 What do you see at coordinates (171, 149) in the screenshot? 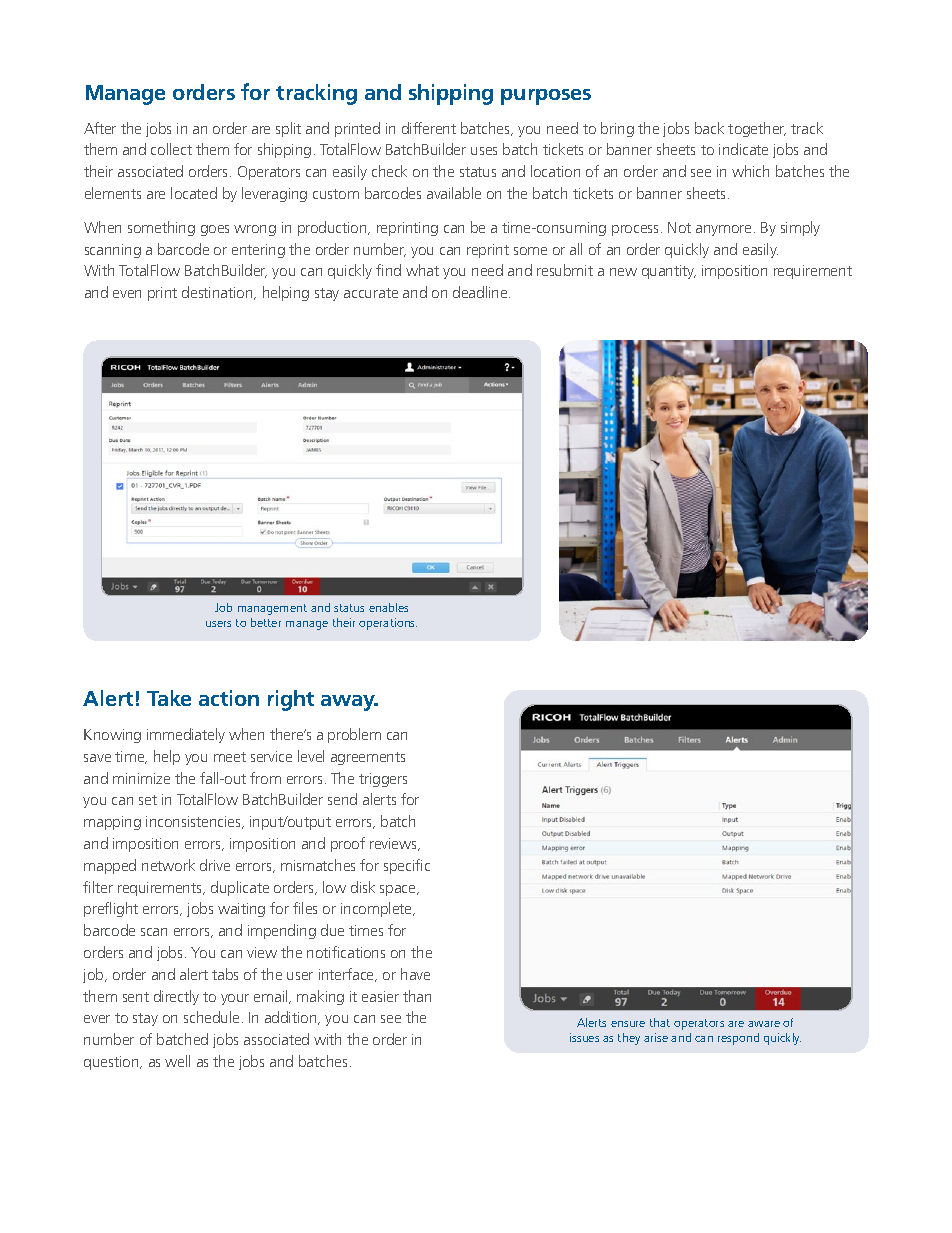
I see `collect` at bounding box center [171, 149].
